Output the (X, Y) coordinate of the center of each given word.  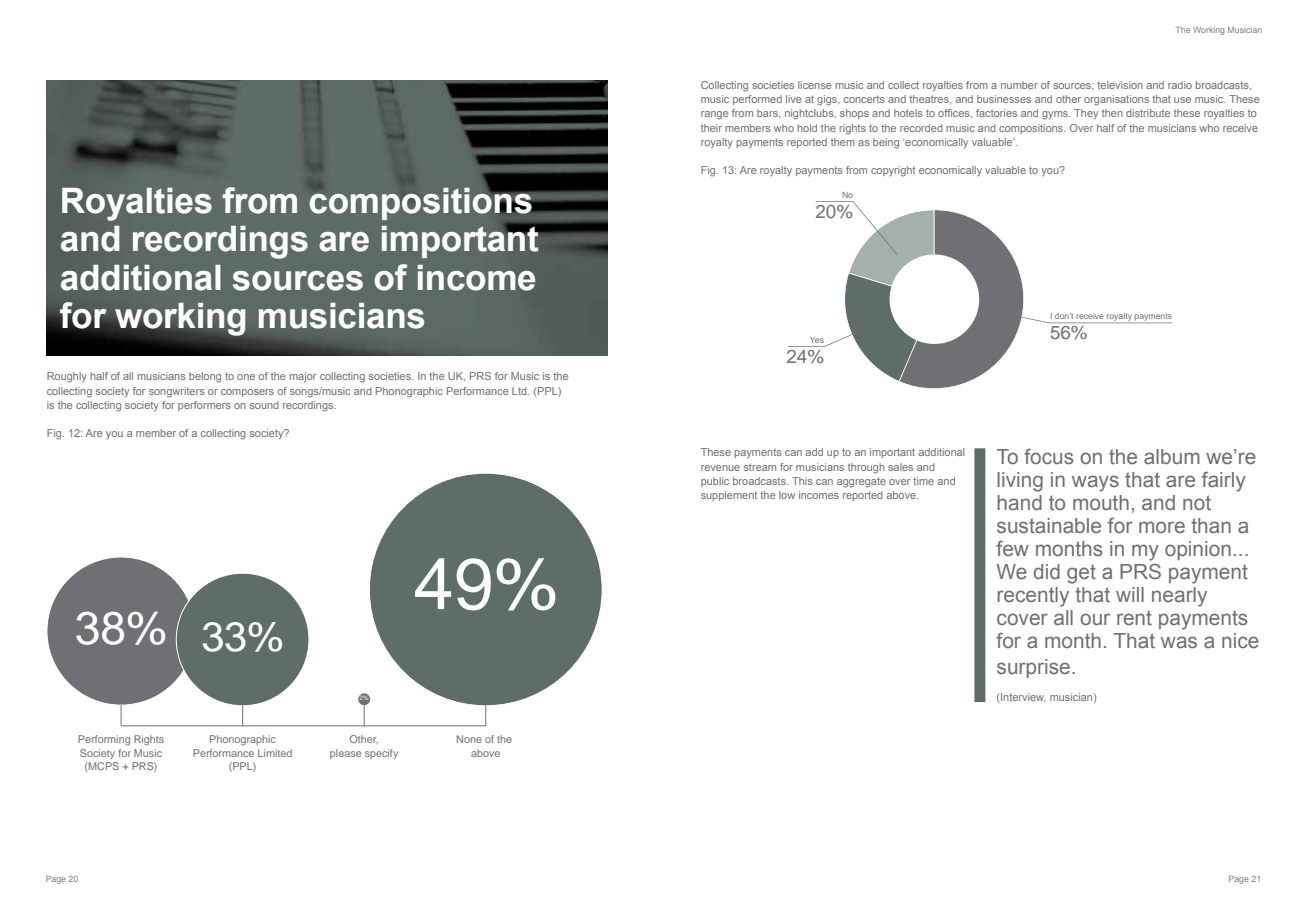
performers (204, 406)
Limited (275, 753)
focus (1048, 456)
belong (205, 377)
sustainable (1049, 526)
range (715, 115)
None (469, 739)
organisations (1116, 100)
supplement (729, 496)
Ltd (520, 391)
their (711, 128)
